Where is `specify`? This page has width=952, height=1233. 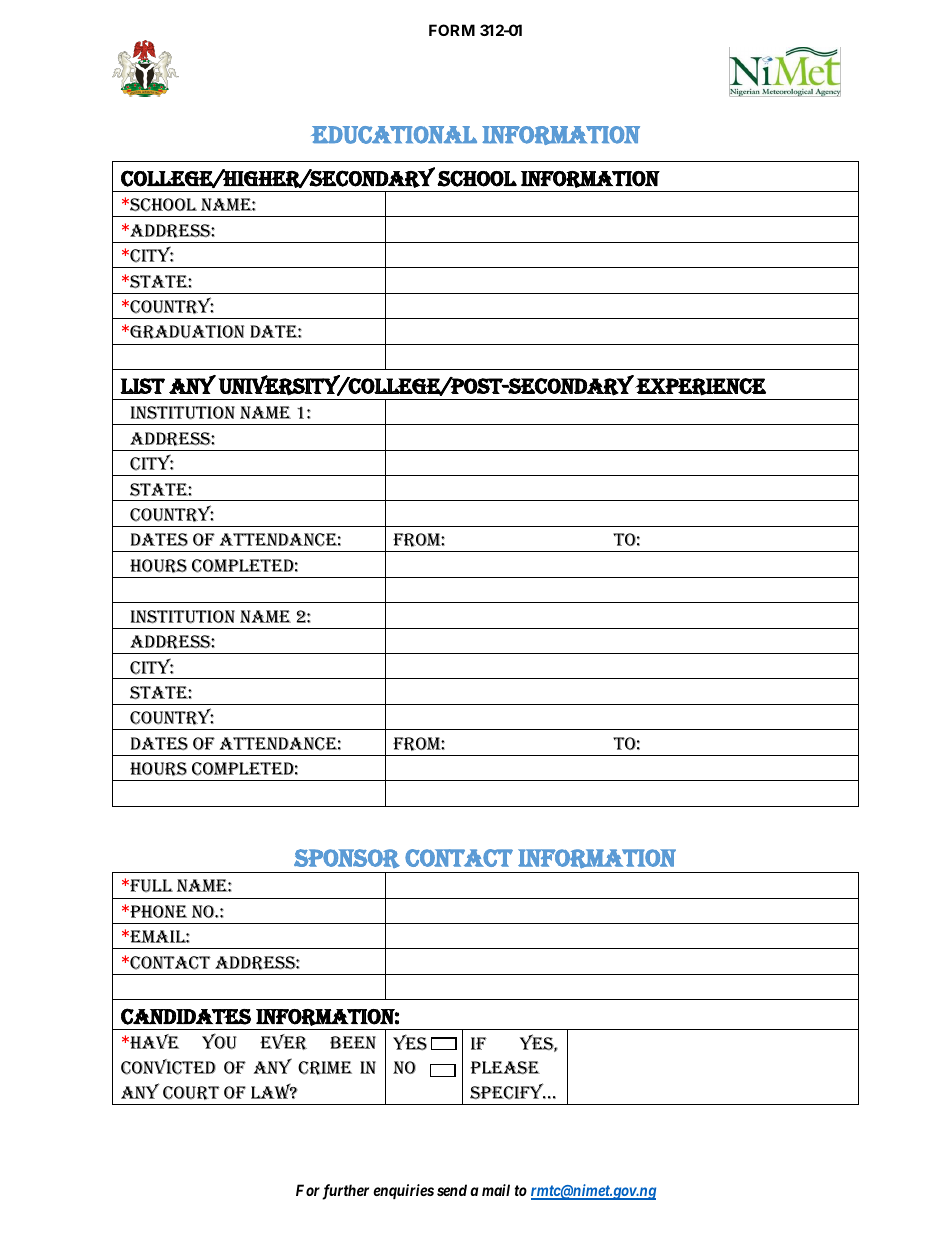 specify is located at coordinates (508, 1091).
